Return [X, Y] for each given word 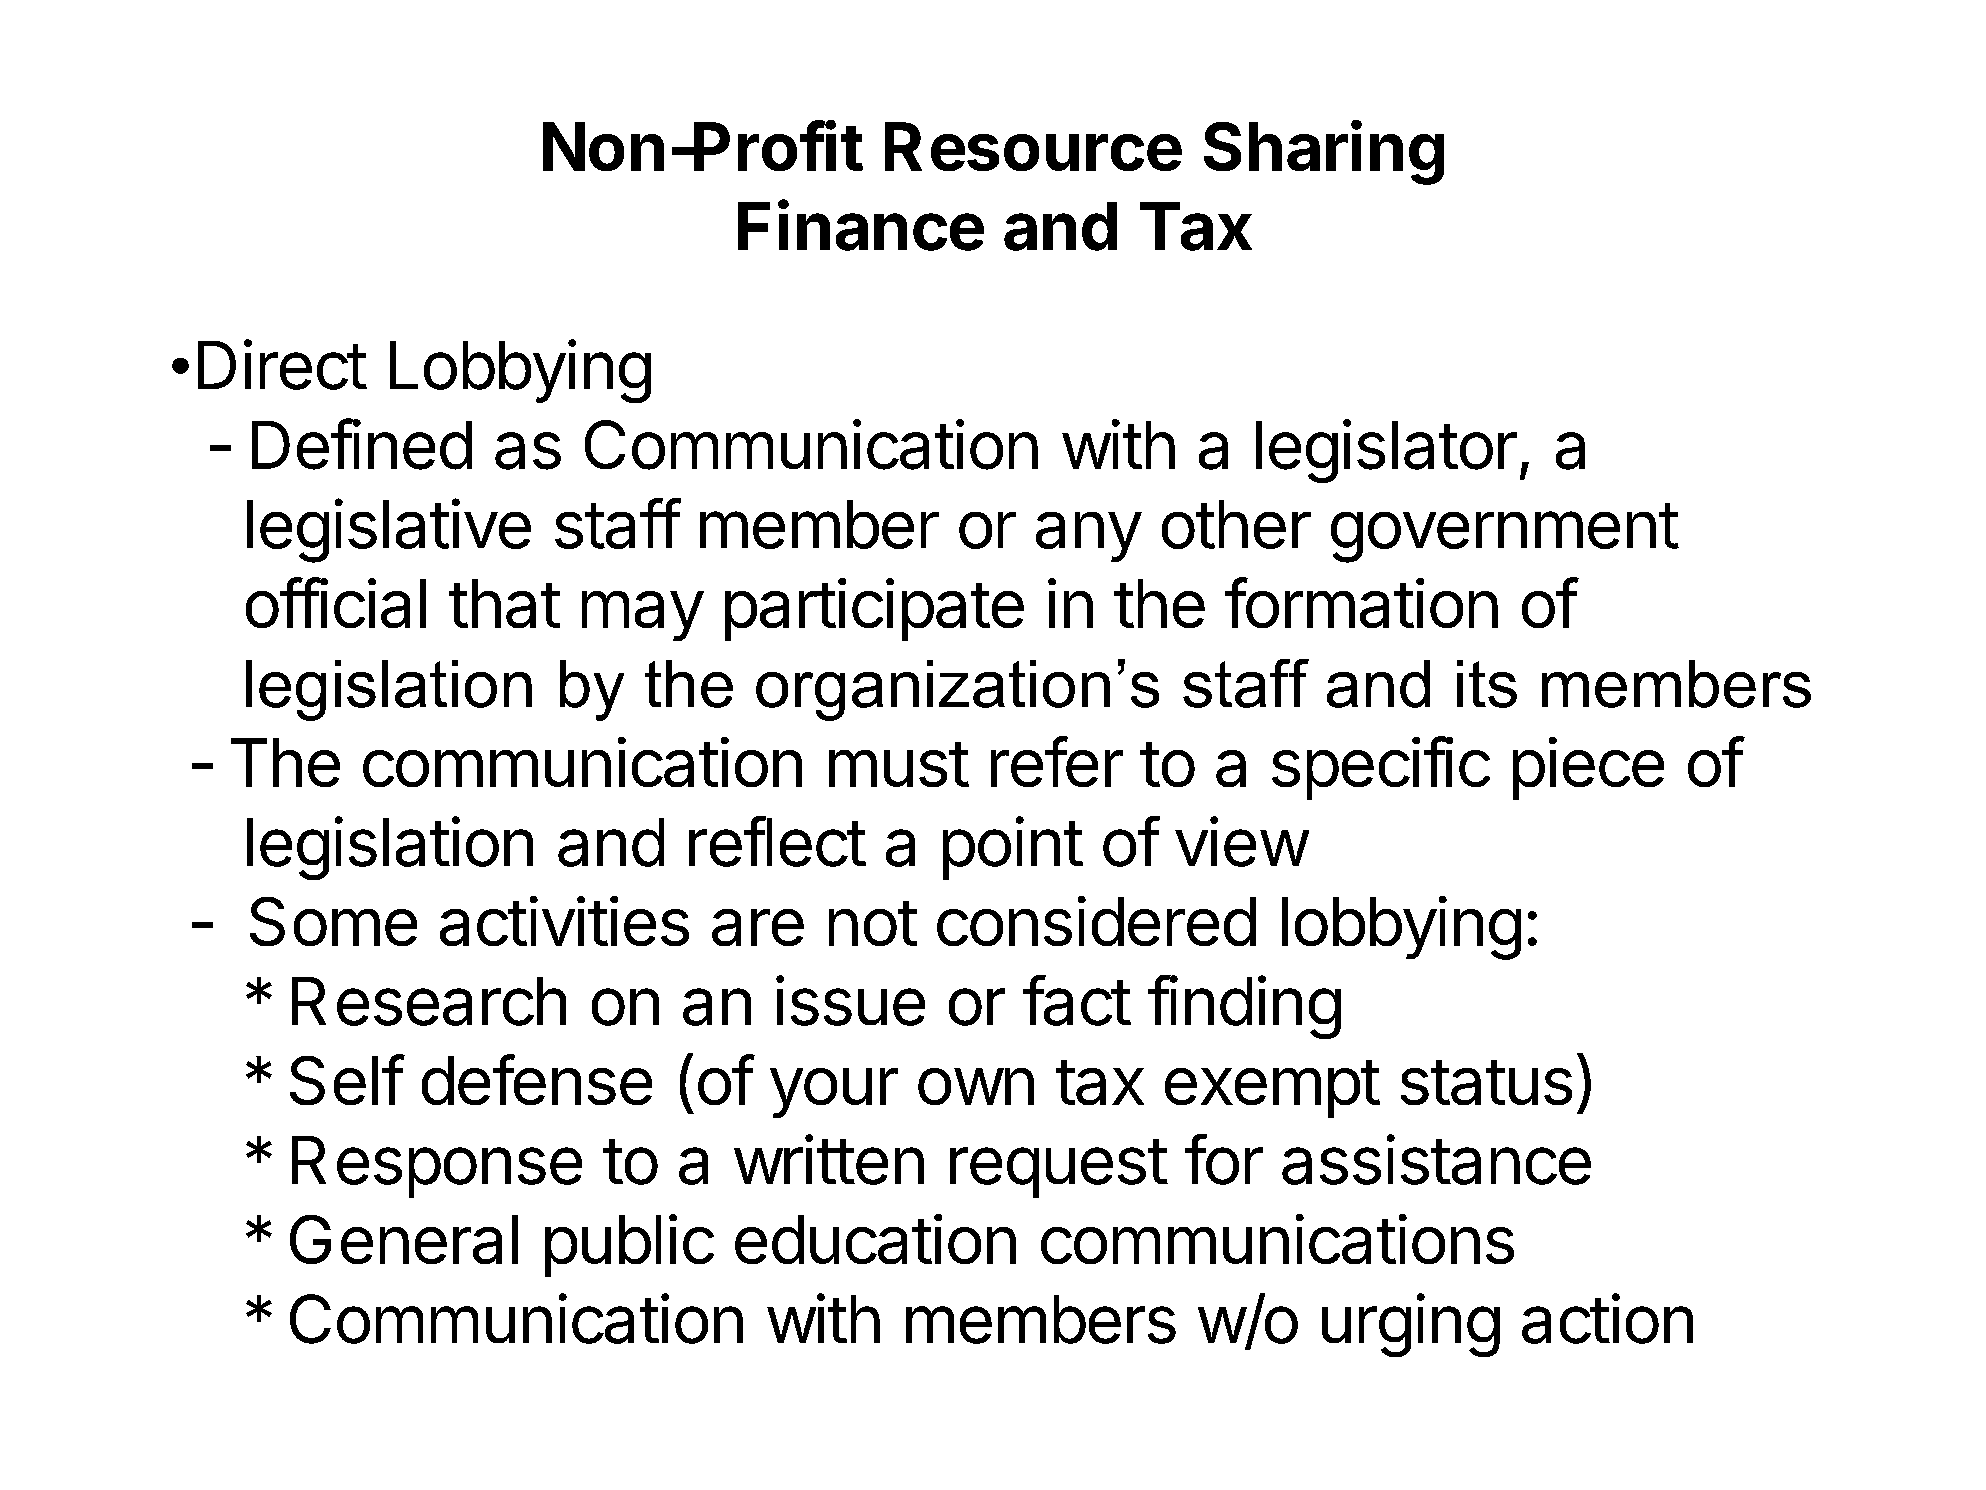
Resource [1033, 146]
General [404, 1239]
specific [1381, 768]
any [1088, 537]
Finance [861, 225]
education [875, 1239]
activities [564, 921]
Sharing [1324, 152]
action [1607, 1318]
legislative [389, 530]
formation [1361, 602]
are [758, 927]
